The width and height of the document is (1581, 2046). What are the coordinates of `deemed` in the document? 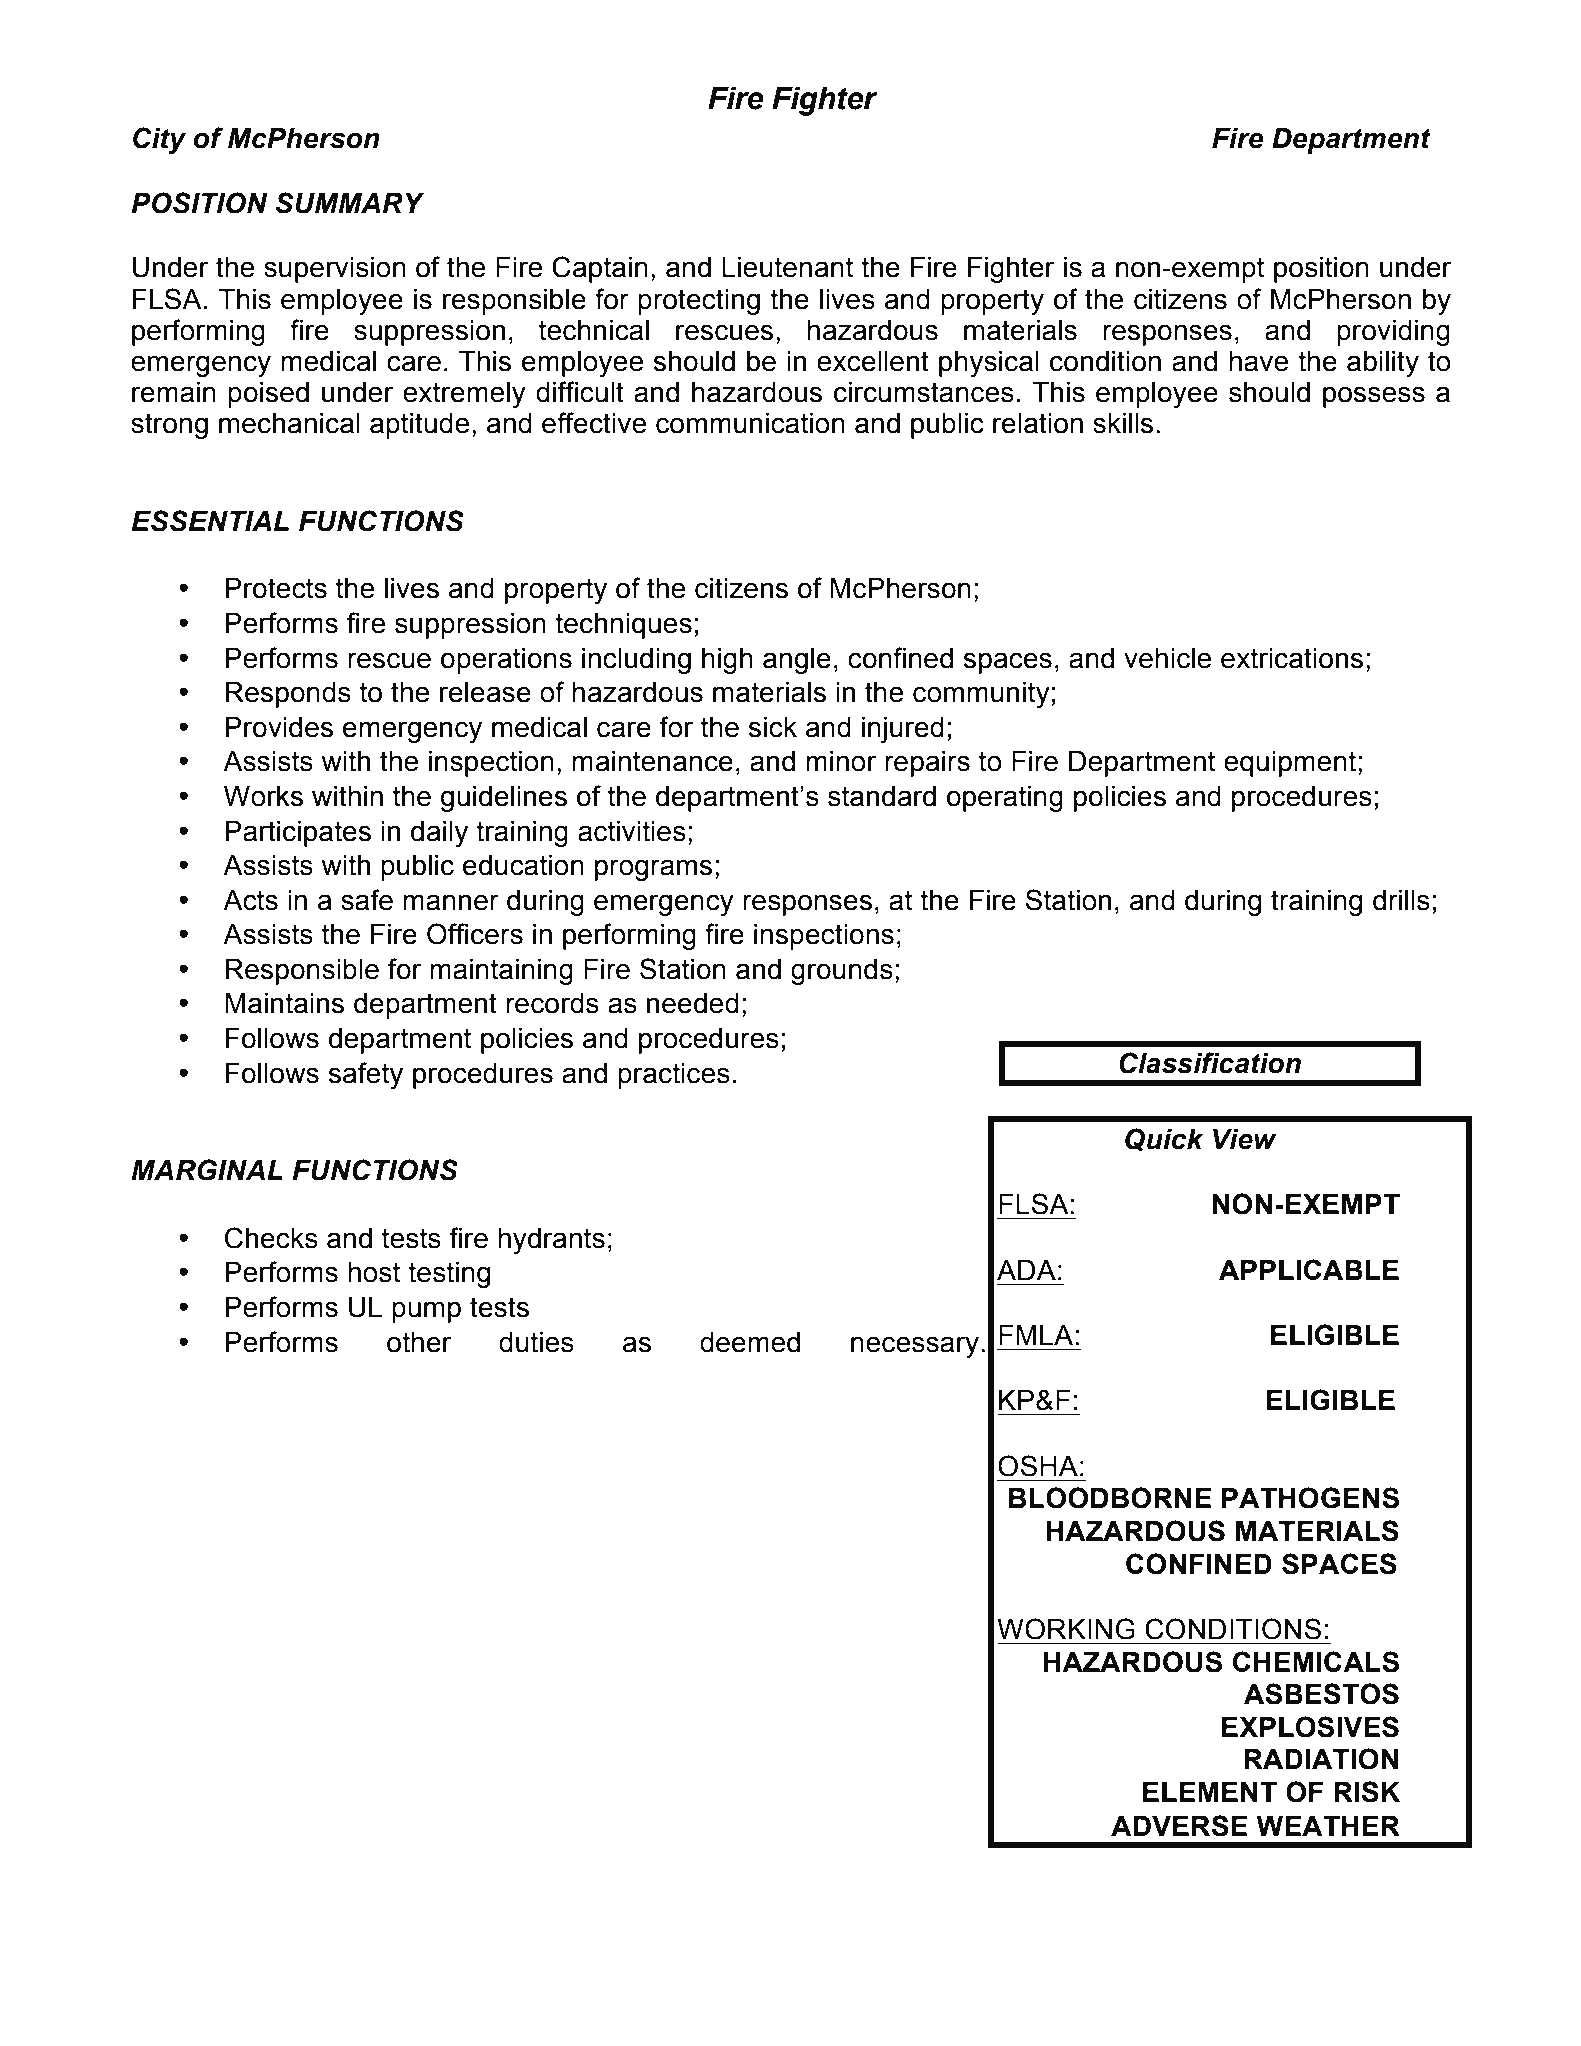 It's located at (750, 1342).
